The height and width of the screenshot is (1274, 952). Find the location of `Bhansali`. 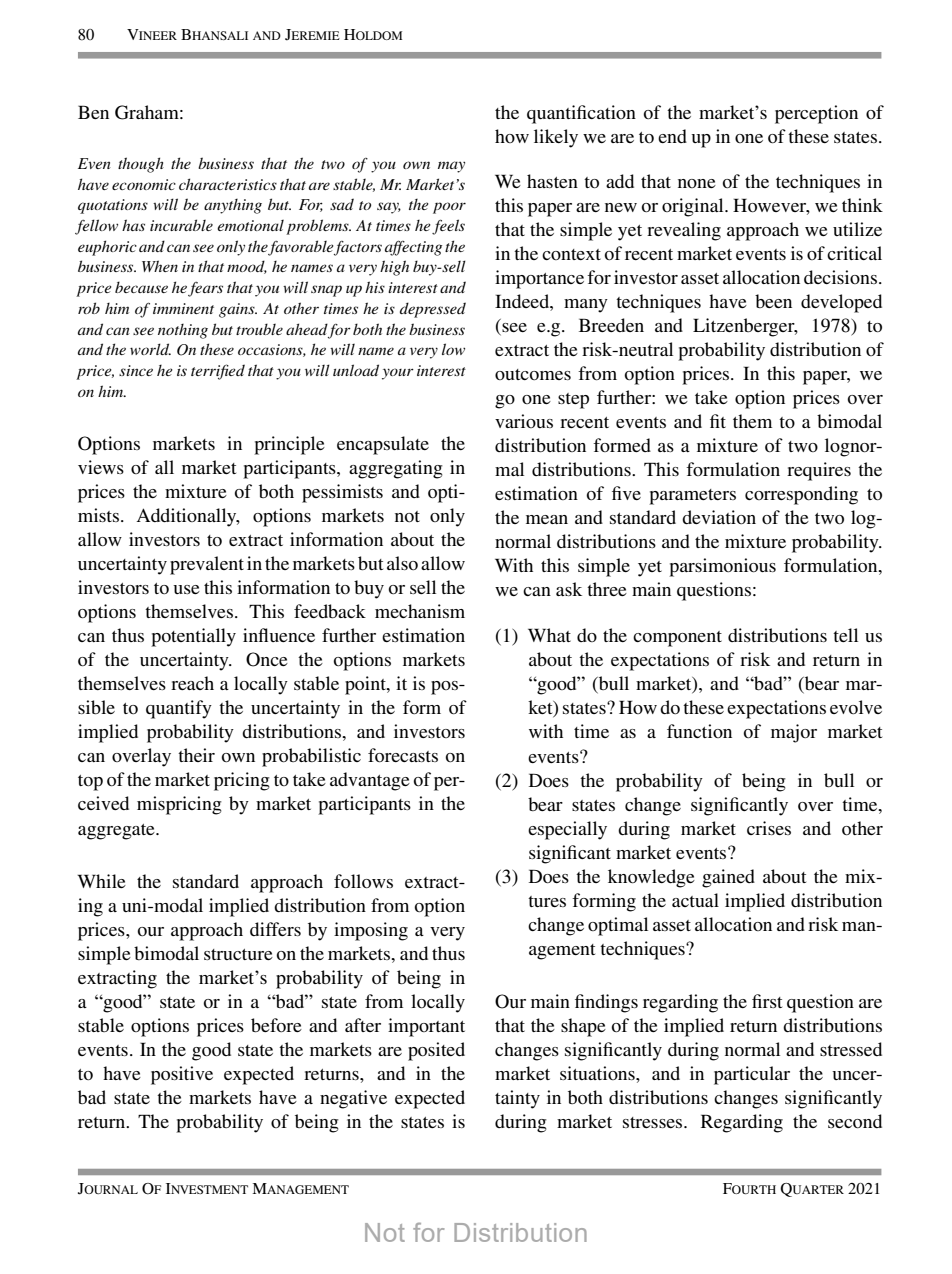

Bhansali is located at coordinates (214, 34).
